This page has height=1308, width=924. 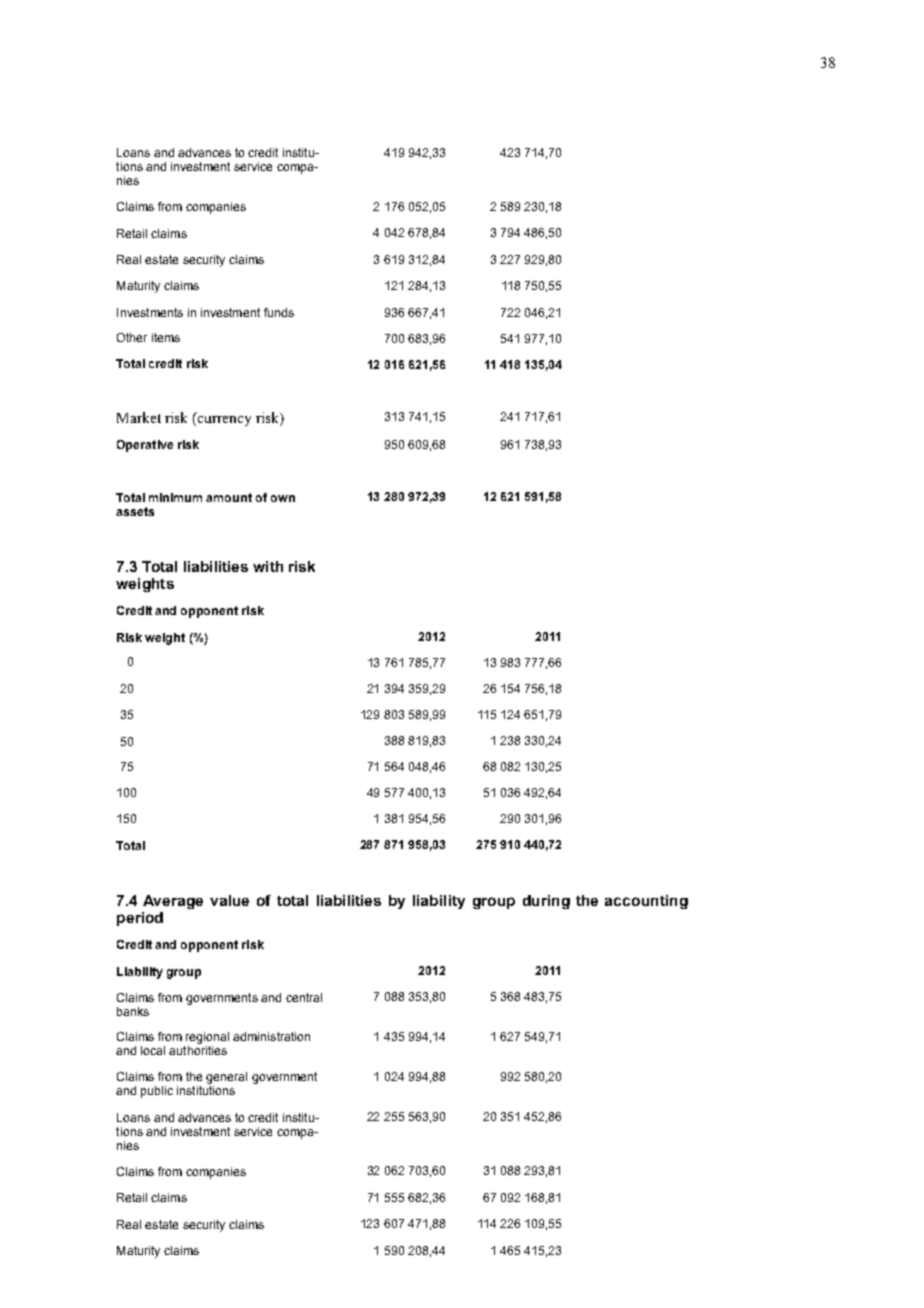 What do you see at coordinates (175, 497) in the page?
I see `minimum` at bounding box center [175, 497].
